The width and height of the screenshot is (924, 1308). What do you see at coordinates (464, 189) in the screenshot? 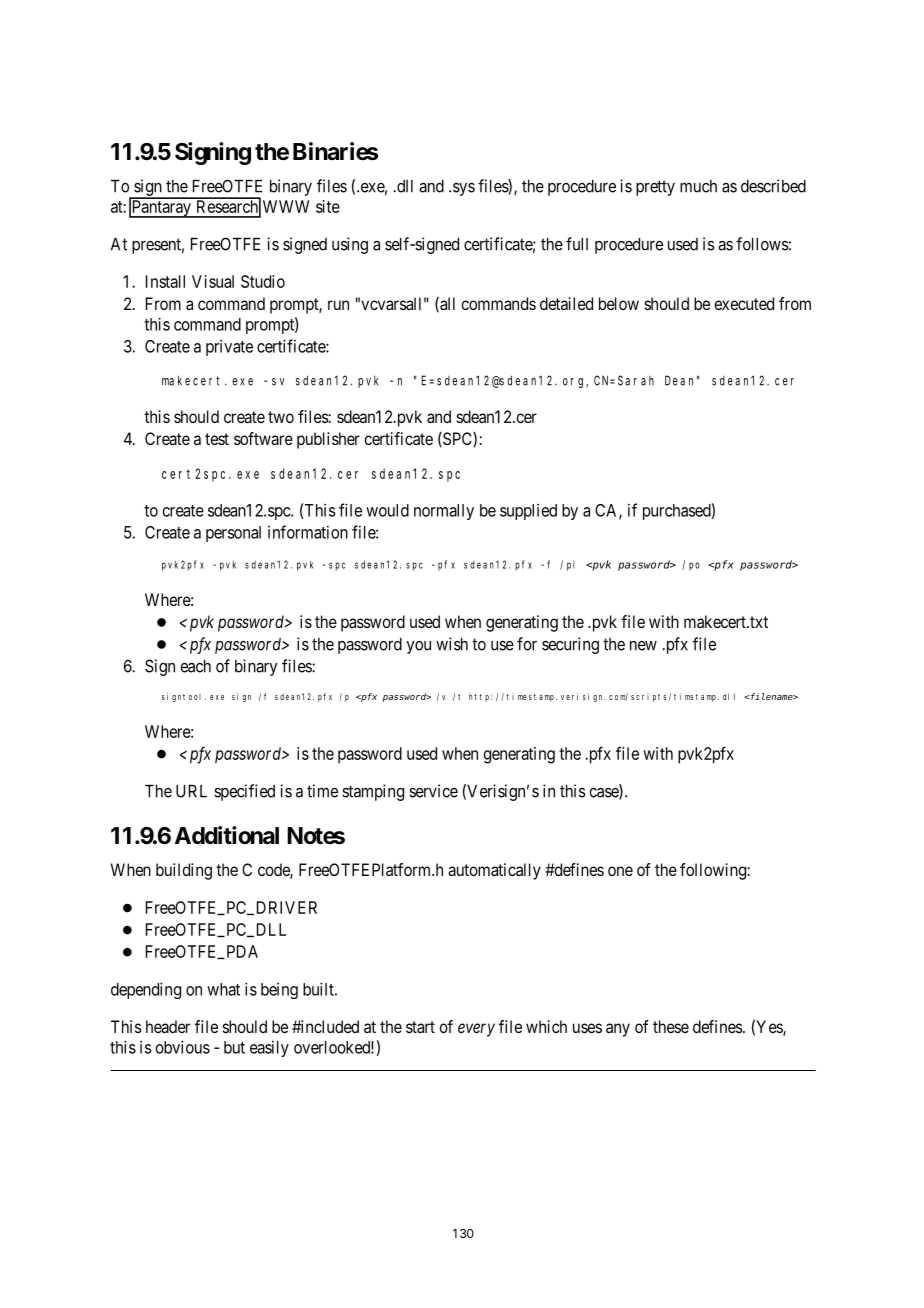
I see `sys` at bounding box center [464, 189].
